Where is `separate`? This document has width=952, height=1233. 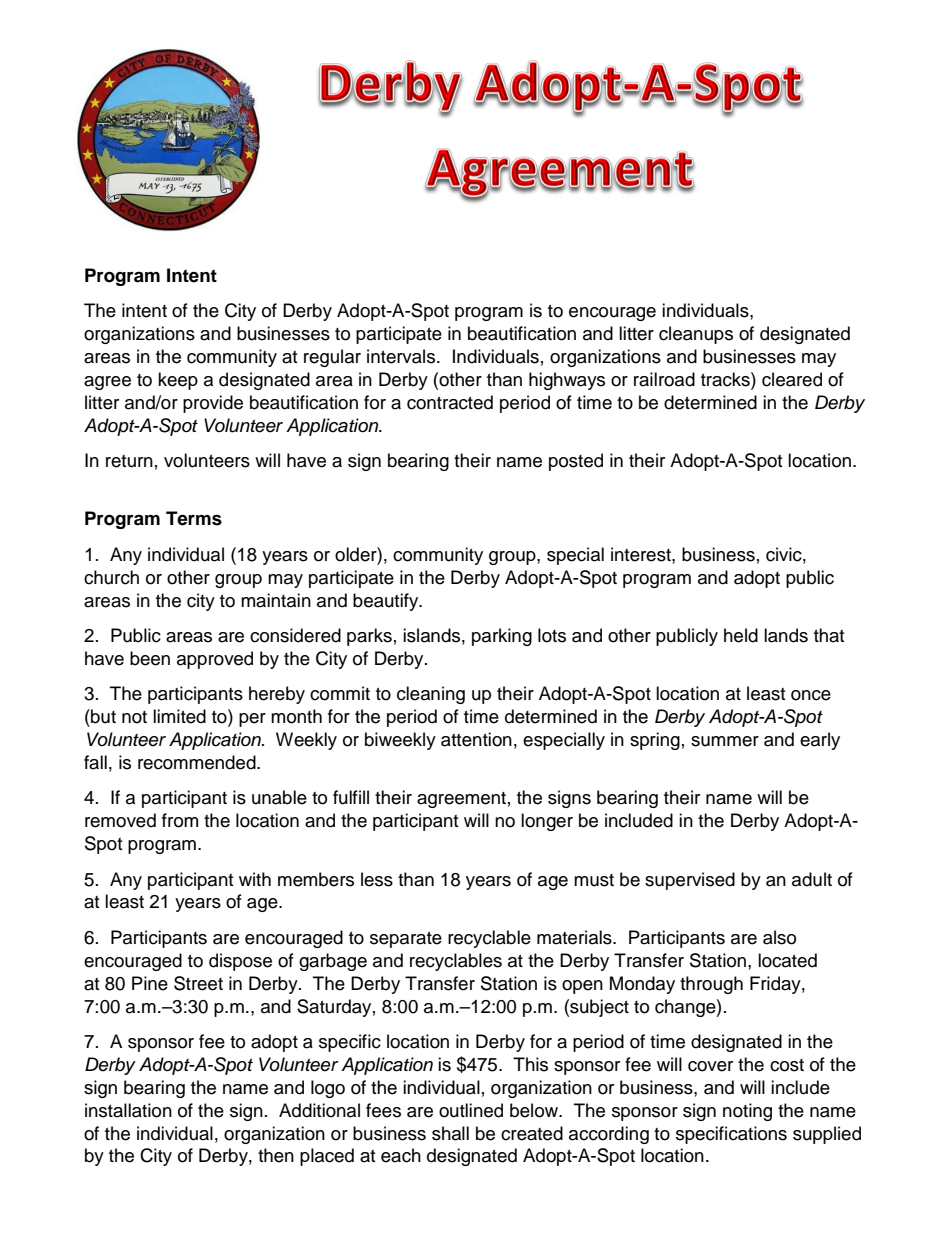 separate is located at coordinates (406, 940).
